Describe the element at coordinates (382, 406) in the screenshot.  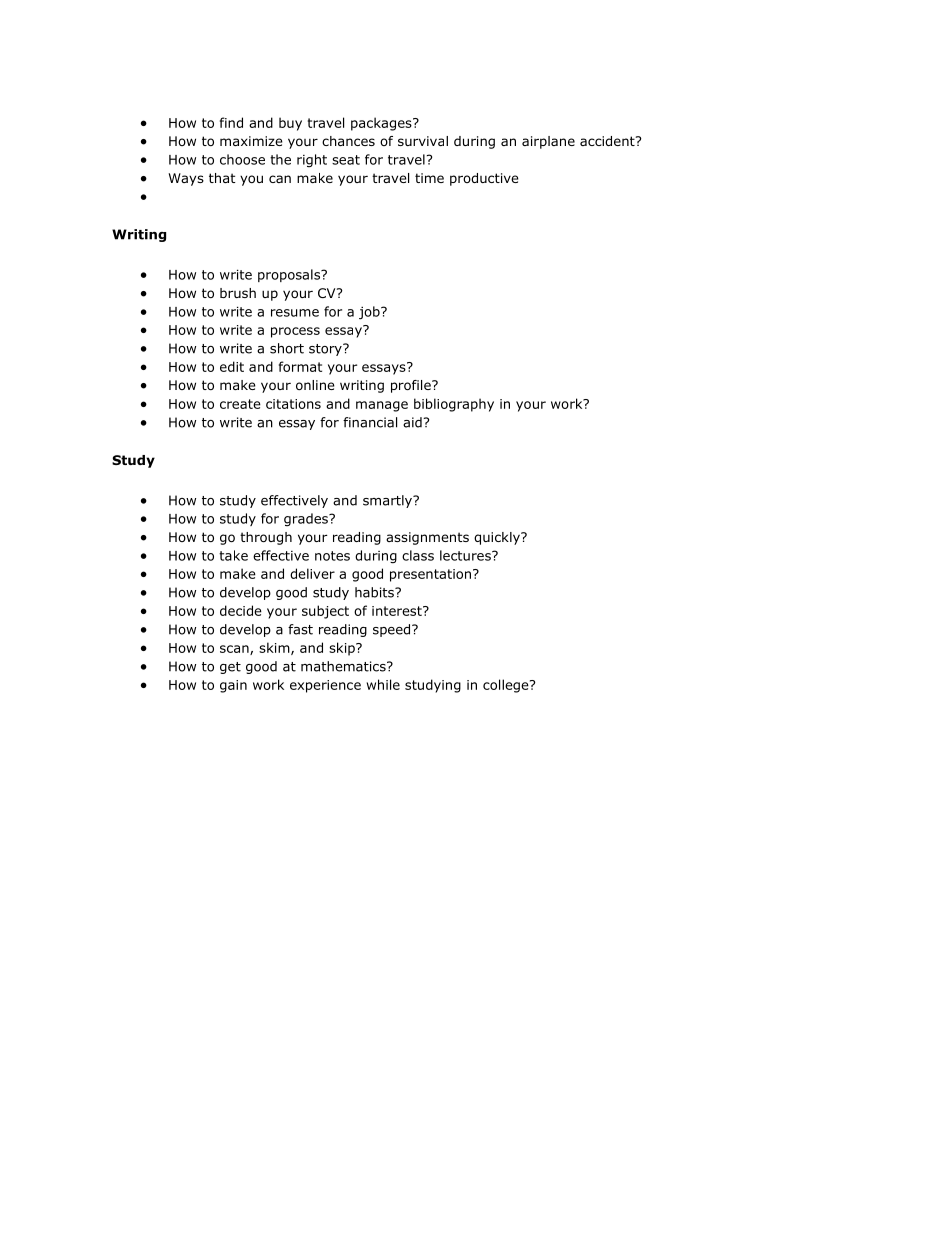
I see `manage` at that location.
